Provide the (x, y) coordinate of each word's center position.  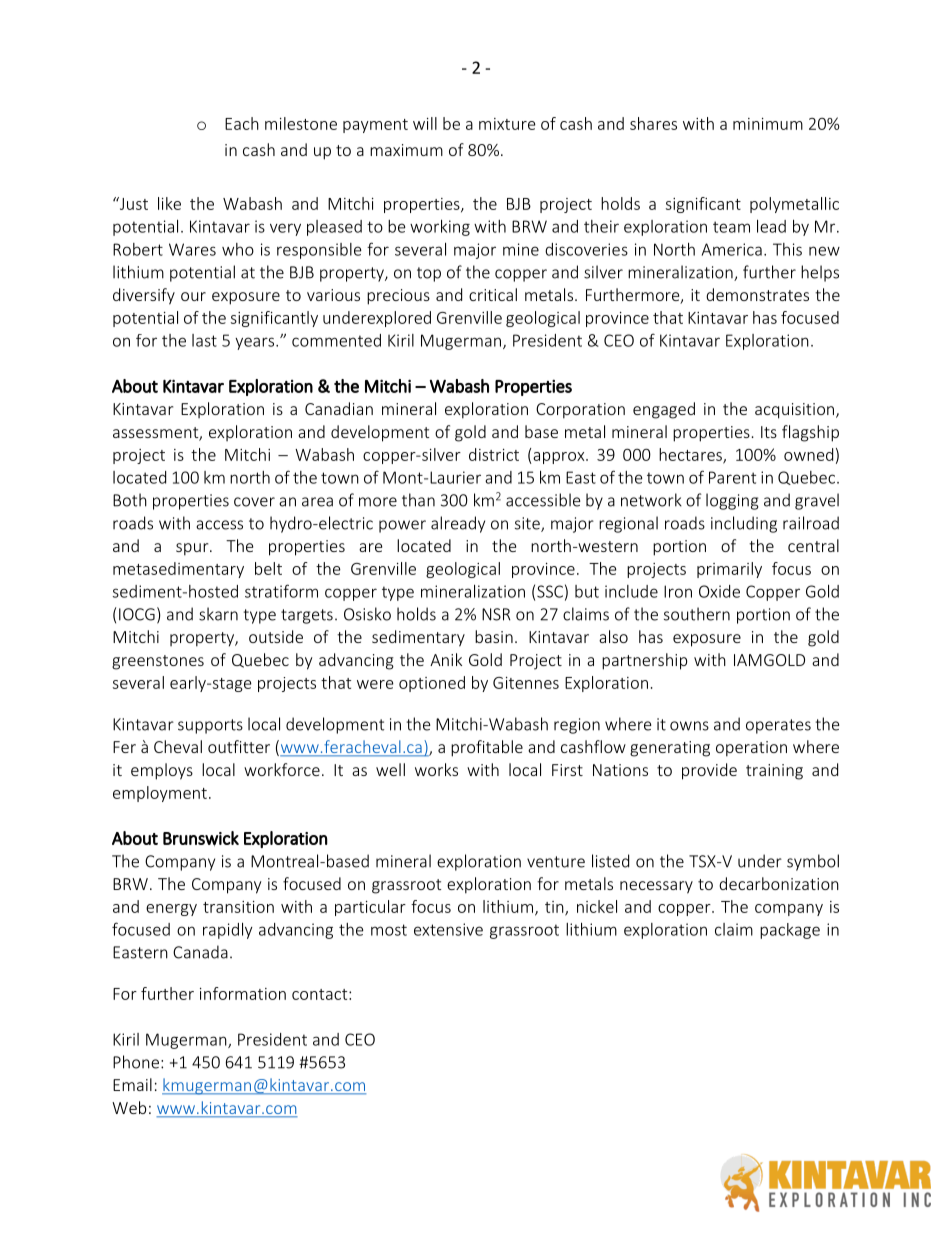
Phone (136, 1062)
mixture (507, 124)
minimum (768, 124)
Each (242, 123)
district (494, 454)
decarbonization (779, 883)
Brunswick (201, 838)
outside (276, 636)
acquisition (796, 411)
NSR (496, 614)
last (204, 340)
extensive (448, 929)
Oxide (719, 591)
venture (556, 862)
